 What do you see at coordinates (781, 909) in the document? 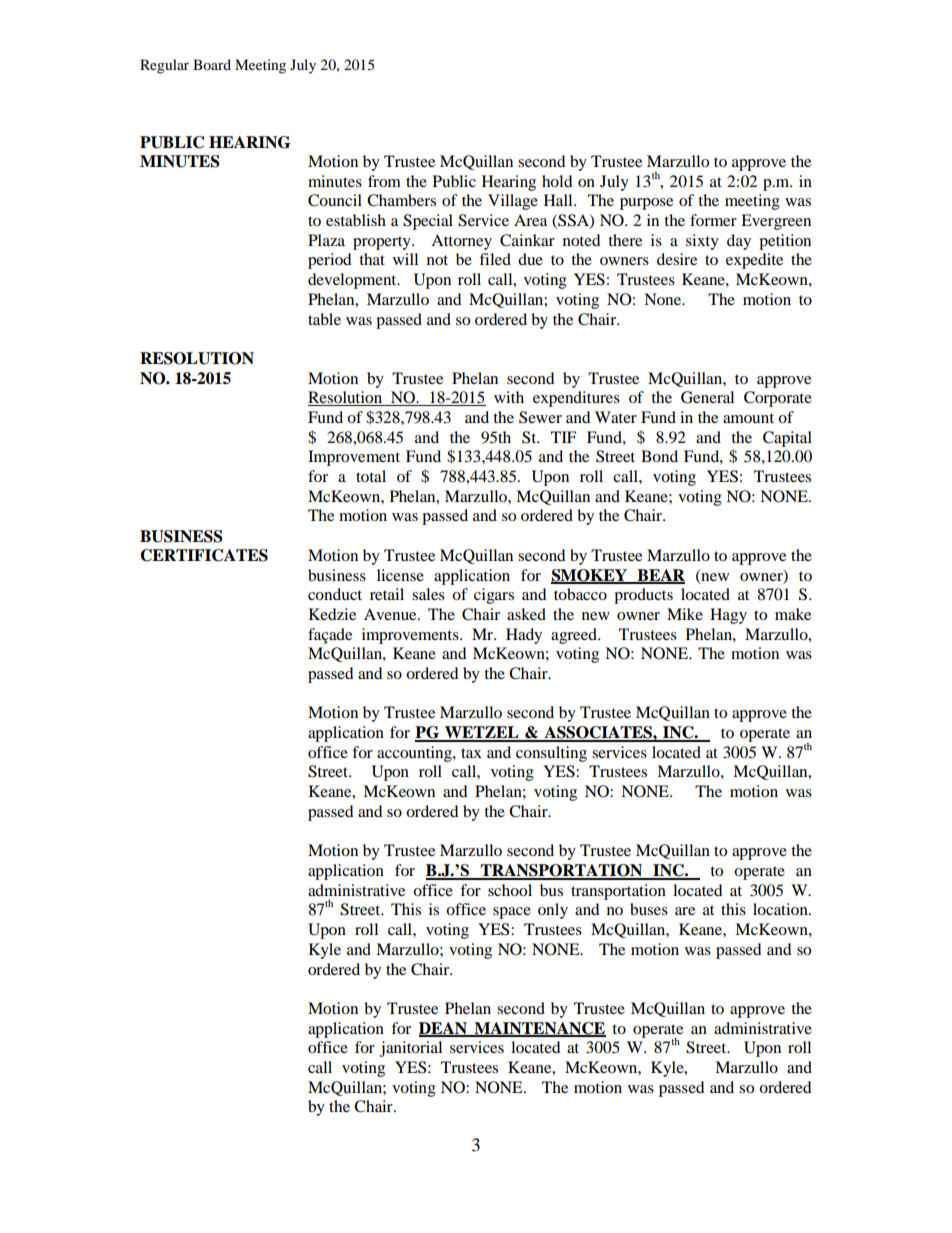
I see `location` at bounding box center [781, 909].
